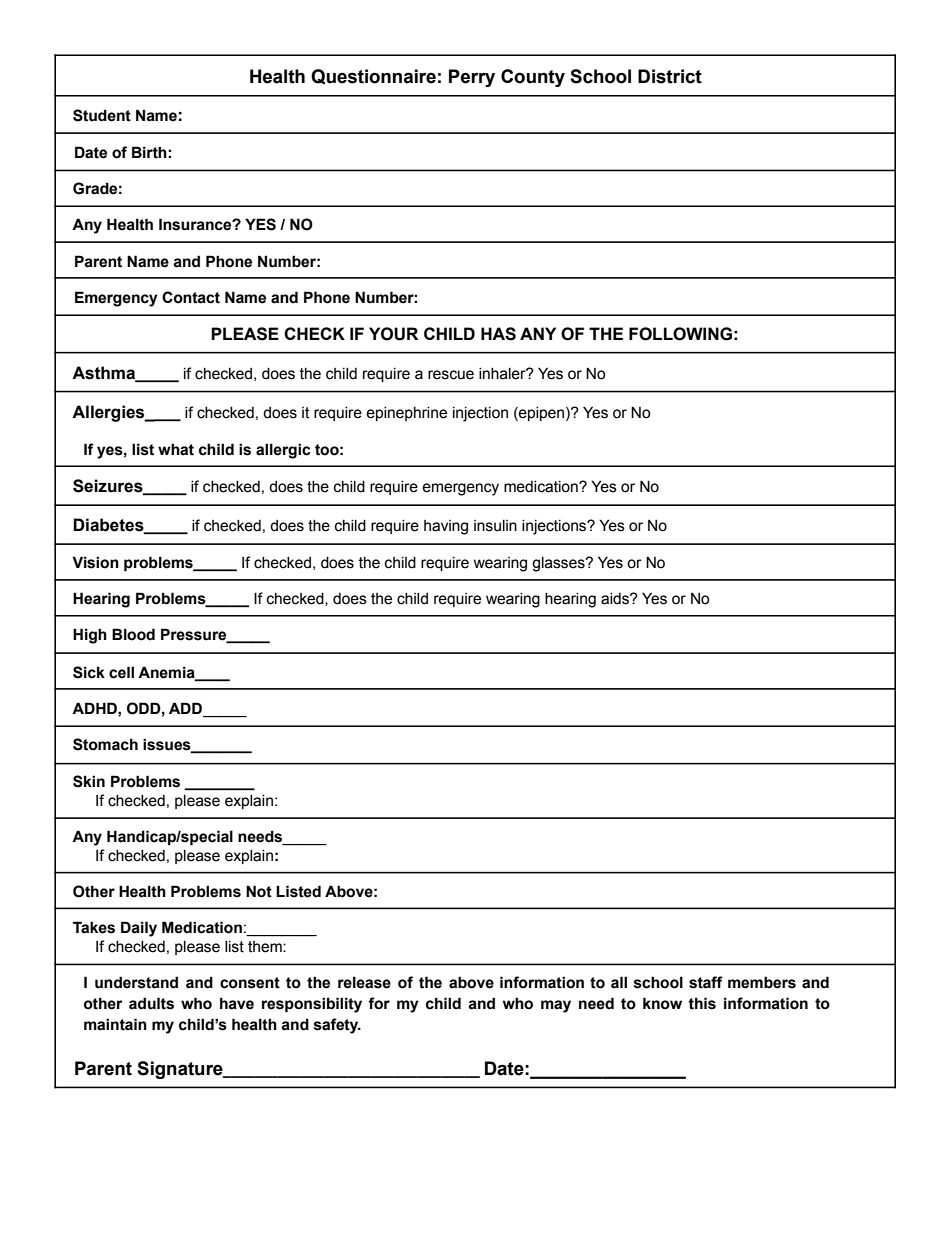 Image resolution: width=952 pixels, height=1233 pixels. Describe the element at coordinates (662, 1003) in the document. I see `know` at that location.
